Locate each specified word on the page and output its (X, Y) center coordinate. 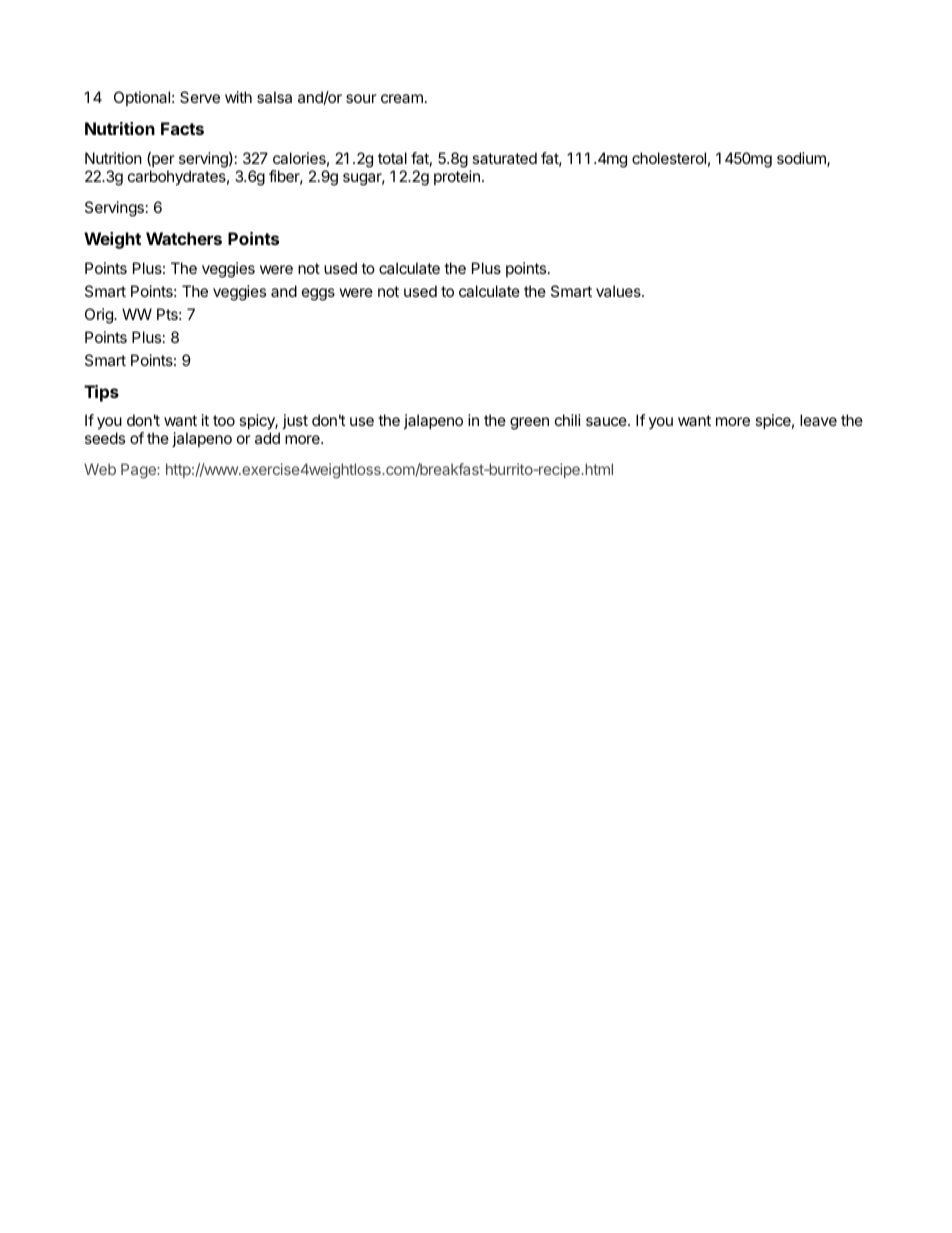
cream (402, 98)
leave (818, 420)
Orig (100, 316)
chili (568, 420)
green (529, 423)
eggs (318, 294)
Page (139, 471)
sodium (802, 159)
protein (457, 177)
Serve (200, 97)
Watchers (184, 238)
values (619, 291)
